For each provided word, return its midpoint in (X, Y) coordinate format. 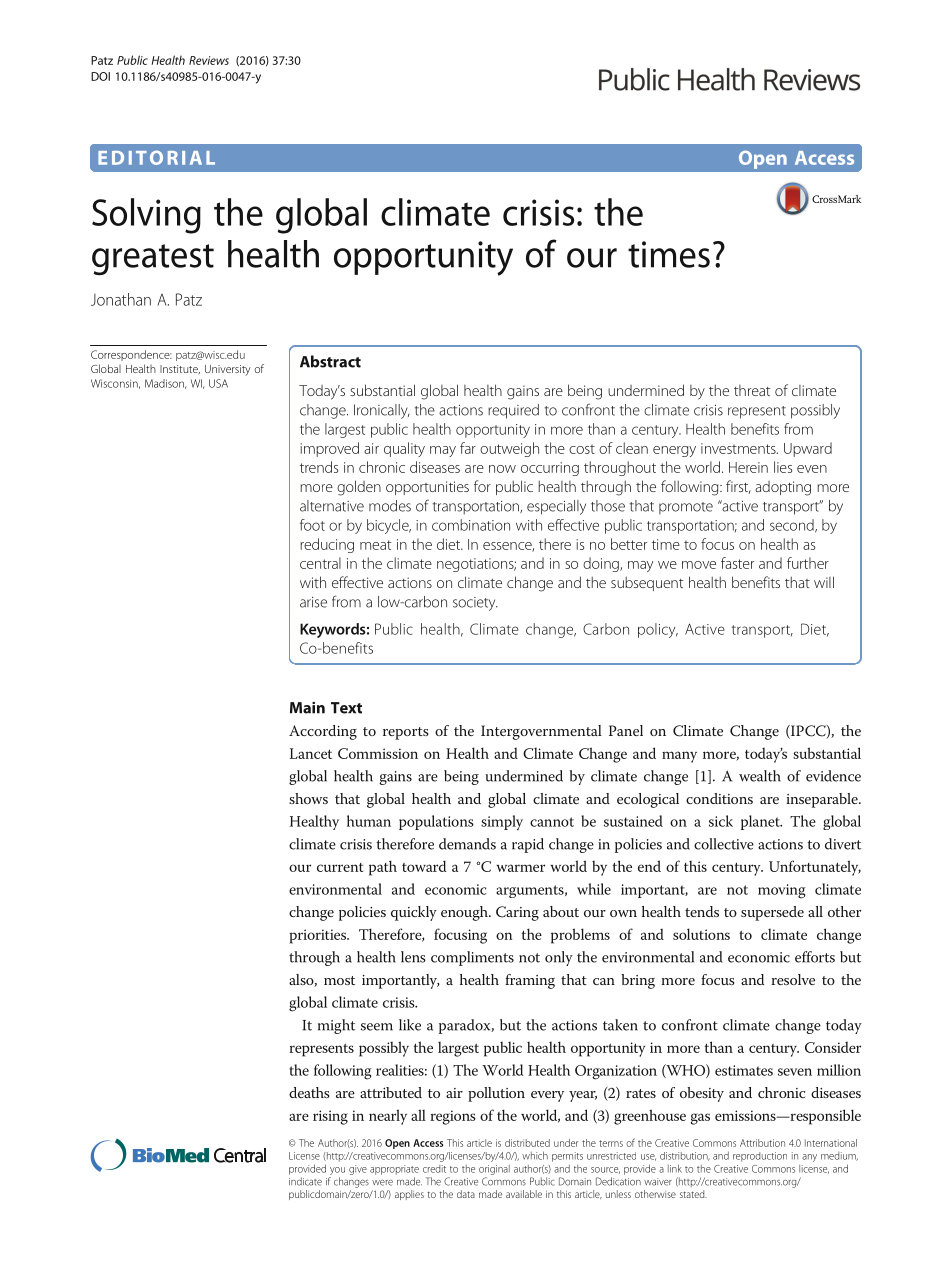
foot (312, 525)
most (339, 980)
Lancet (310, 753)
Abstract (330, 361)
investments (739, 448)
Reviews (209, 60)
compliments (472, 958)
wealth (760, 776)
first (738, 487)
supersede (772, 913)
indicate (305, 1181)
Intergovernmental (541, 732)
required (513, 411)
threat (752, 390)
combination (471, 525)
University (228, 370)
